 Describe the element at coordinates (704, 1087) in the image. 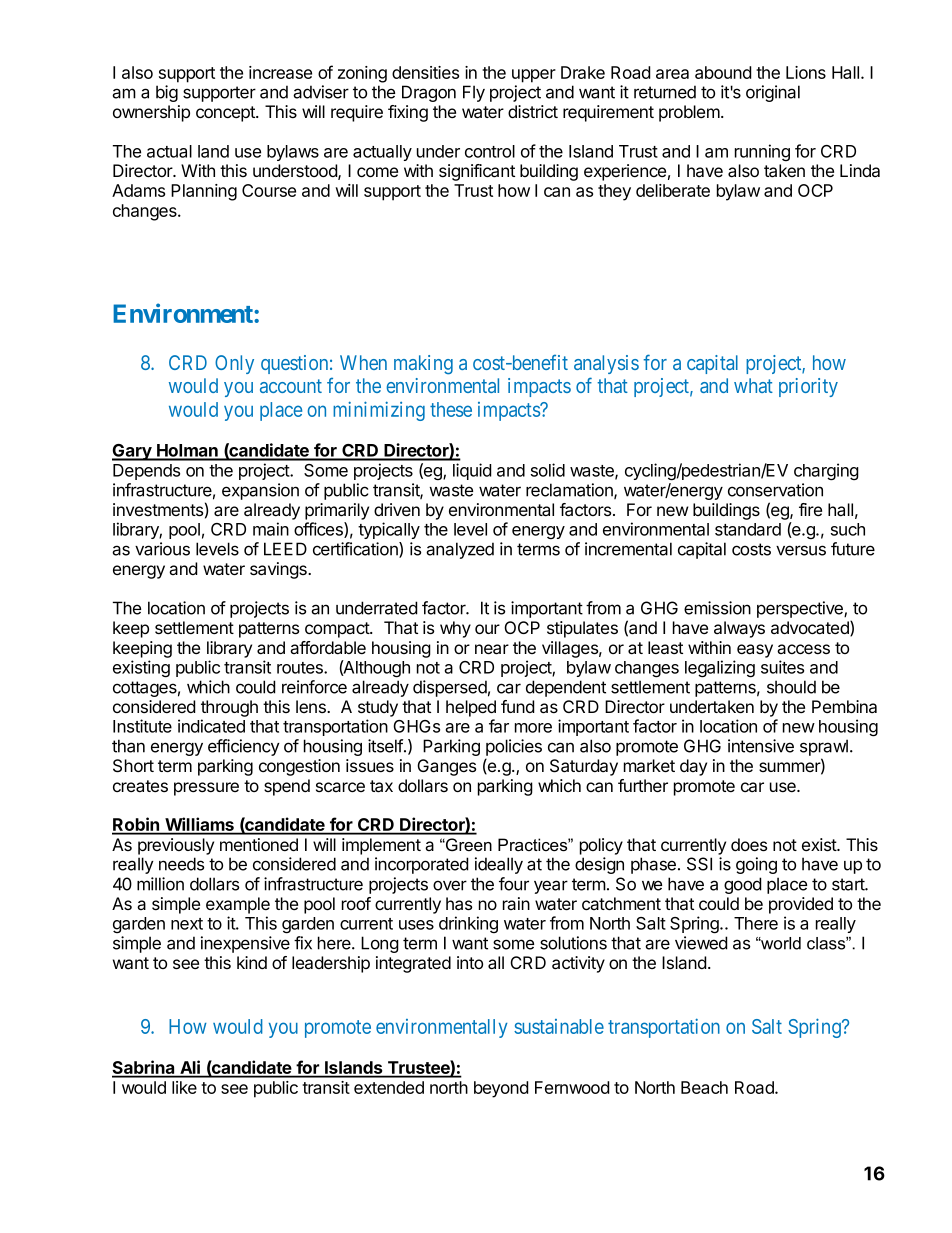

I see `Beach` at that location.
